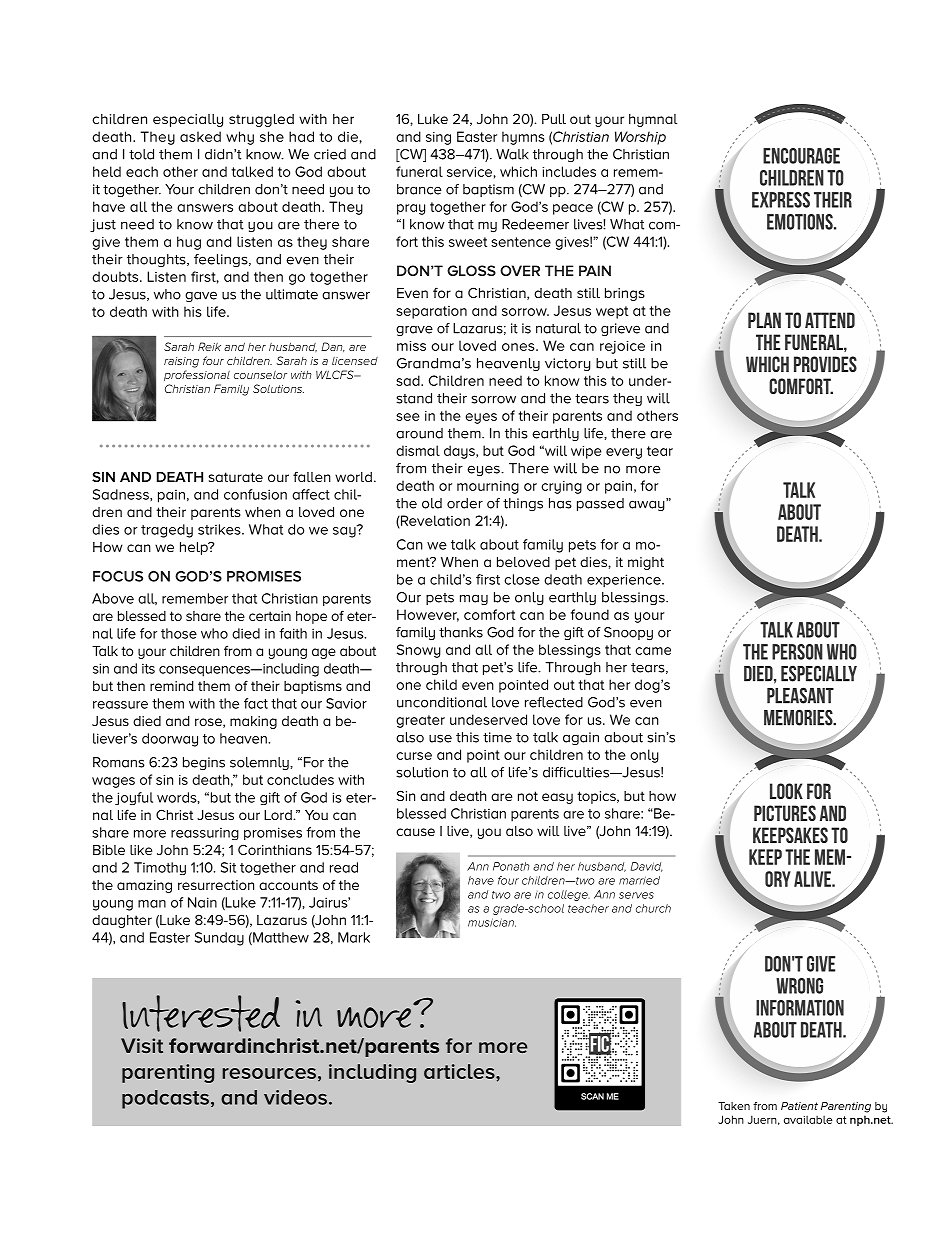  Describe the element at coordinates (461, 632) in the document. I see `thanks` at that location.
